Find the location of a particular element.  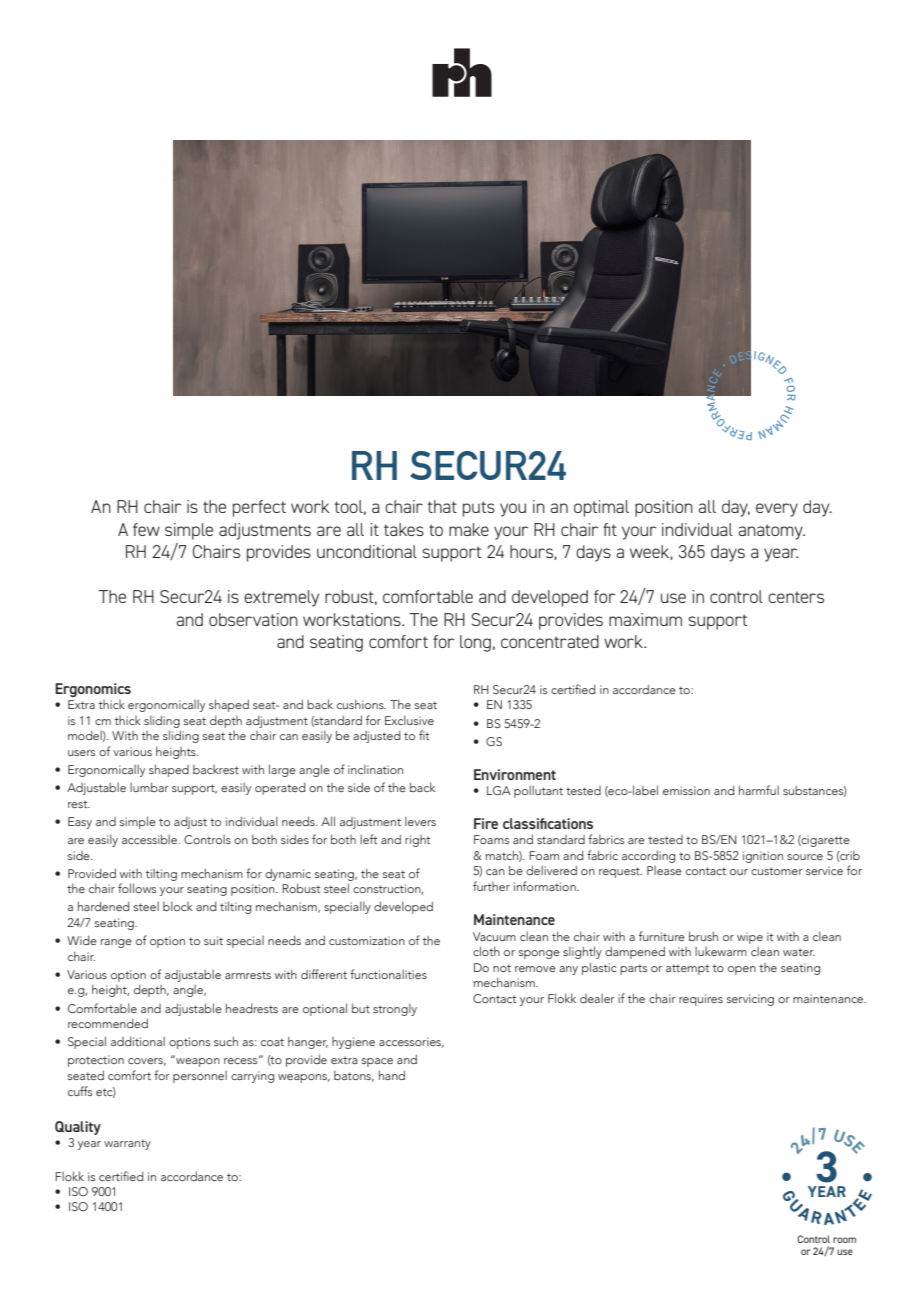

harmful is located at coordinates (759, 790).
